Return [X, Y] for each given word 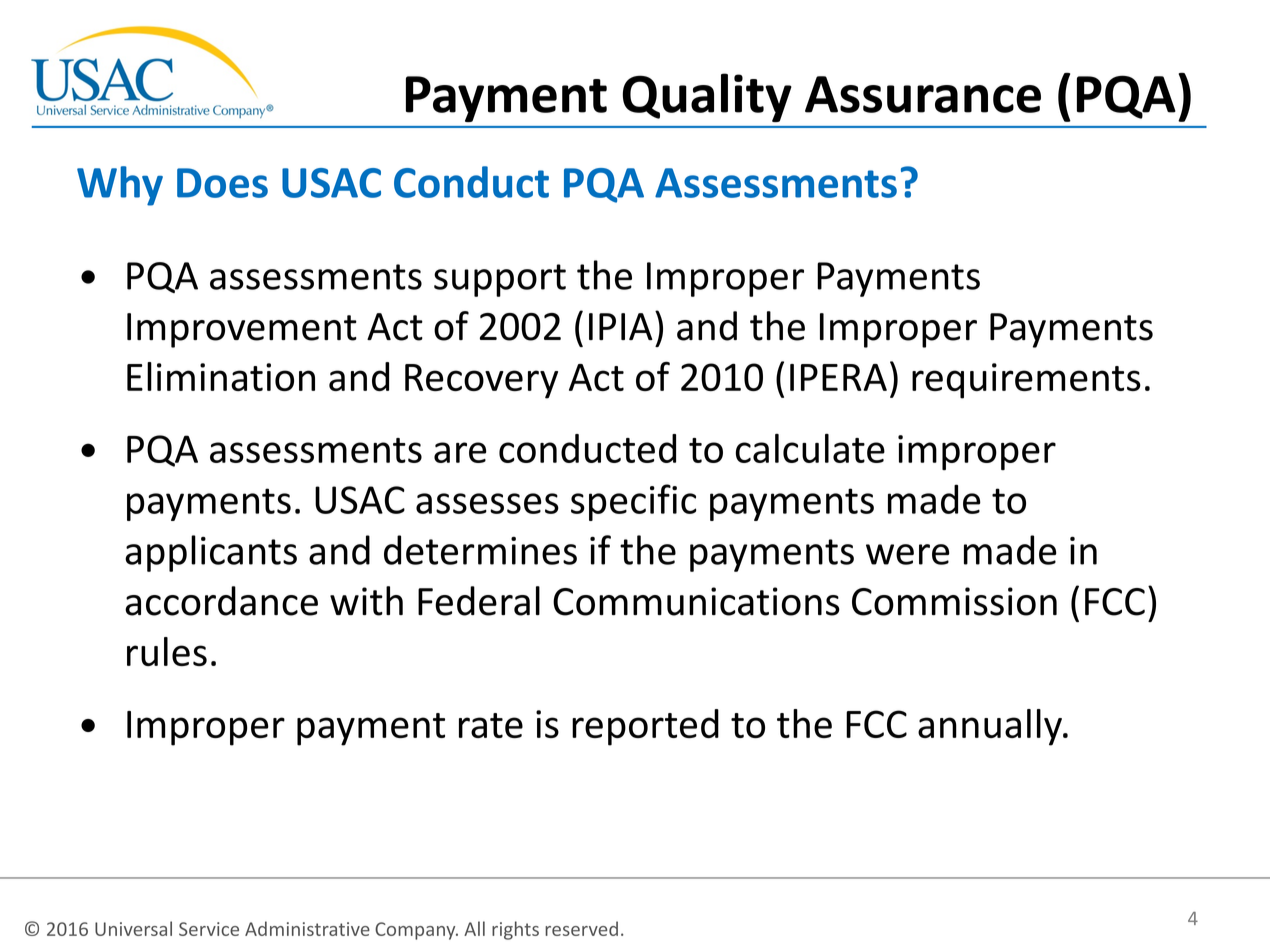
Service [209, 929]
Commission [954, 601]
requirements [1026, 381]
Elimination [221, 376]
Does [222, 183]
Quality [707, 97]
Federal [479, 601]
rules [167, 651]
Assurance [923, 94]
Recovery [481, 381]
